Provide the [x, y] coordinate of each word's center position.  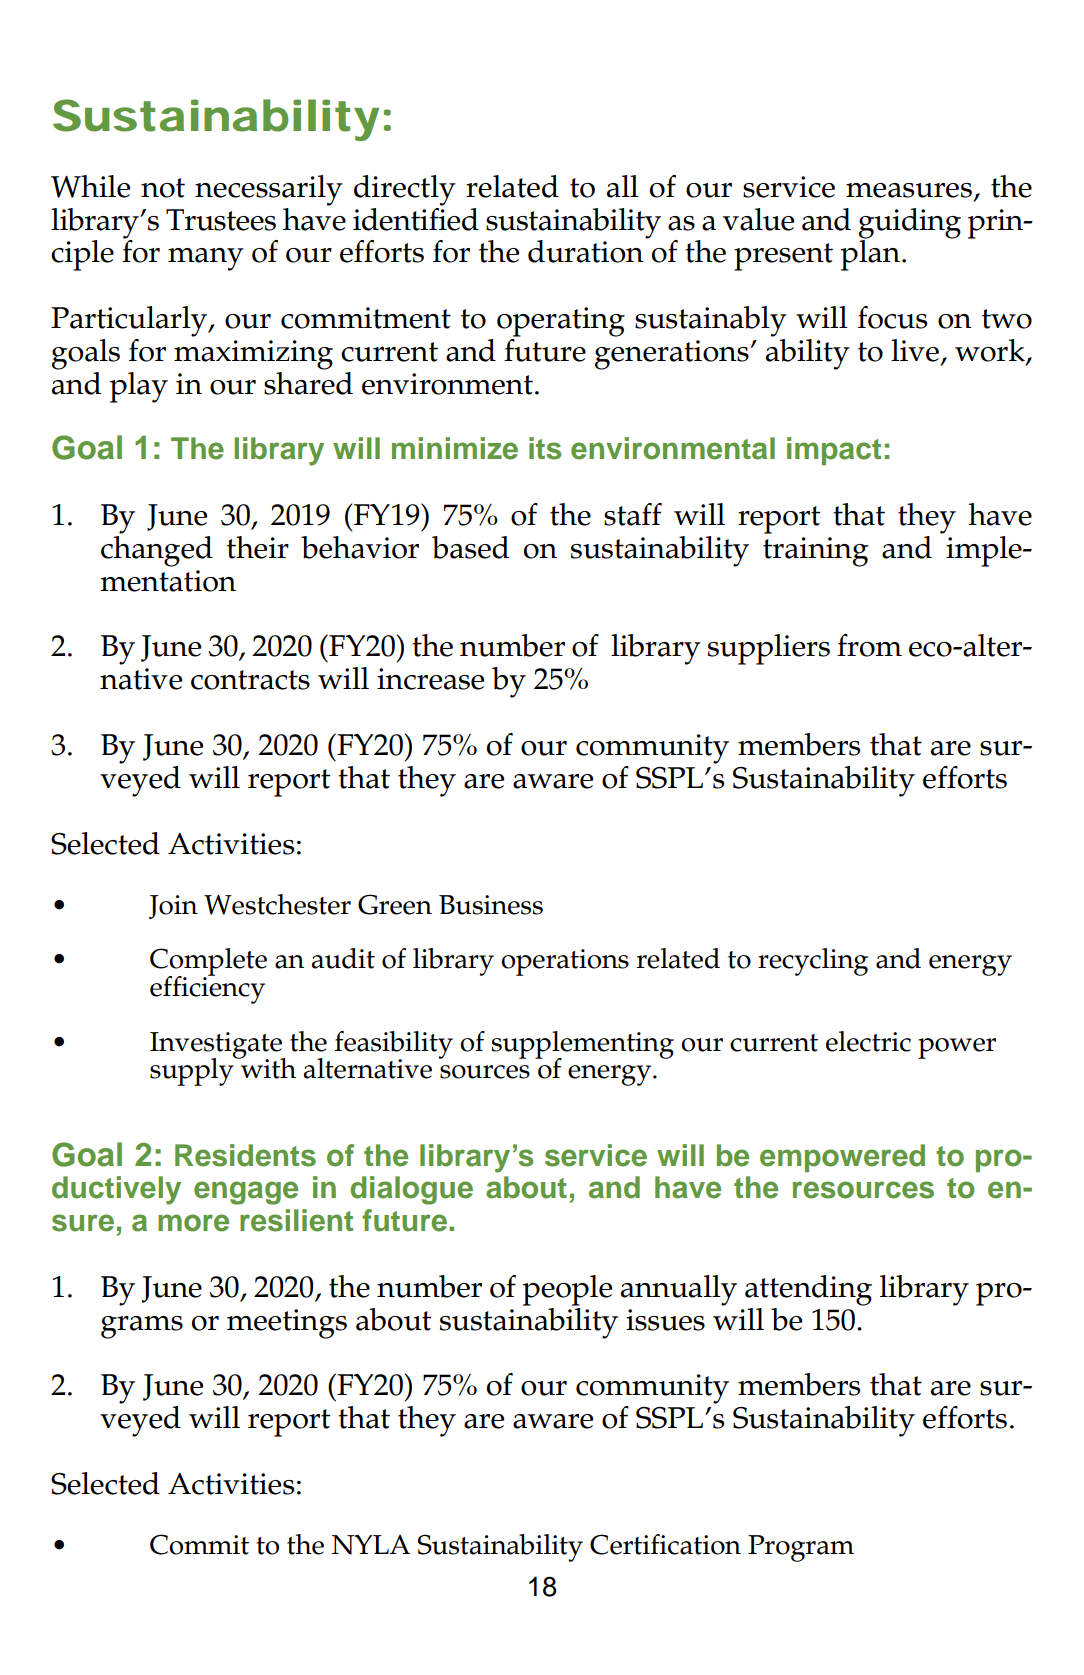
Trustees [221, 220]
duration [586, 251]
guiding [910, 224]
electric [868, 1041]
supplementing [583, 1046]
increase [430, 679]
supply [193, 1070]
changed [157, 551]
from [869, 645]
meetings [287, 1324]
